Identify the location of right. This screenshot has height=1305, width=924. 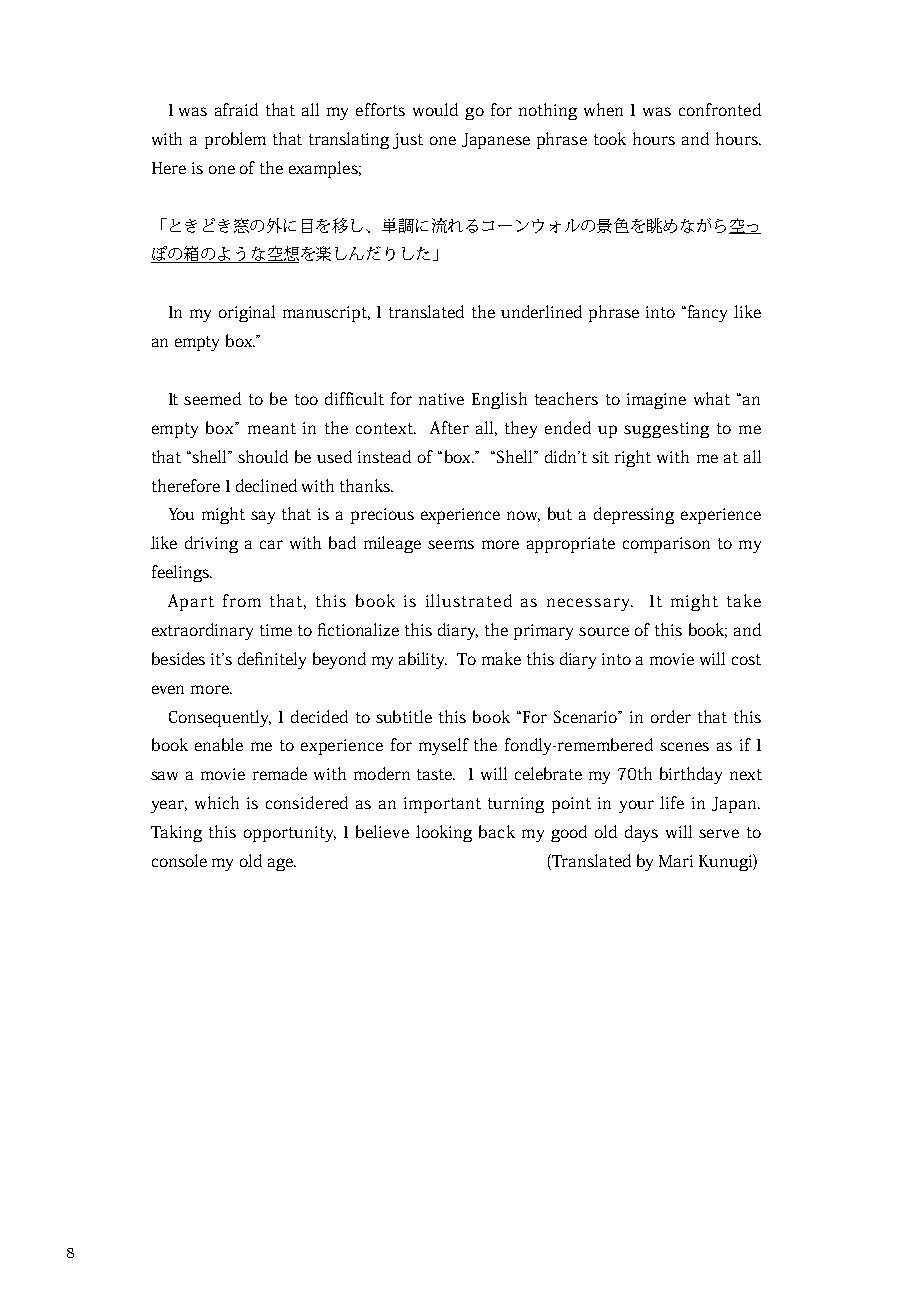
(633, 458).
